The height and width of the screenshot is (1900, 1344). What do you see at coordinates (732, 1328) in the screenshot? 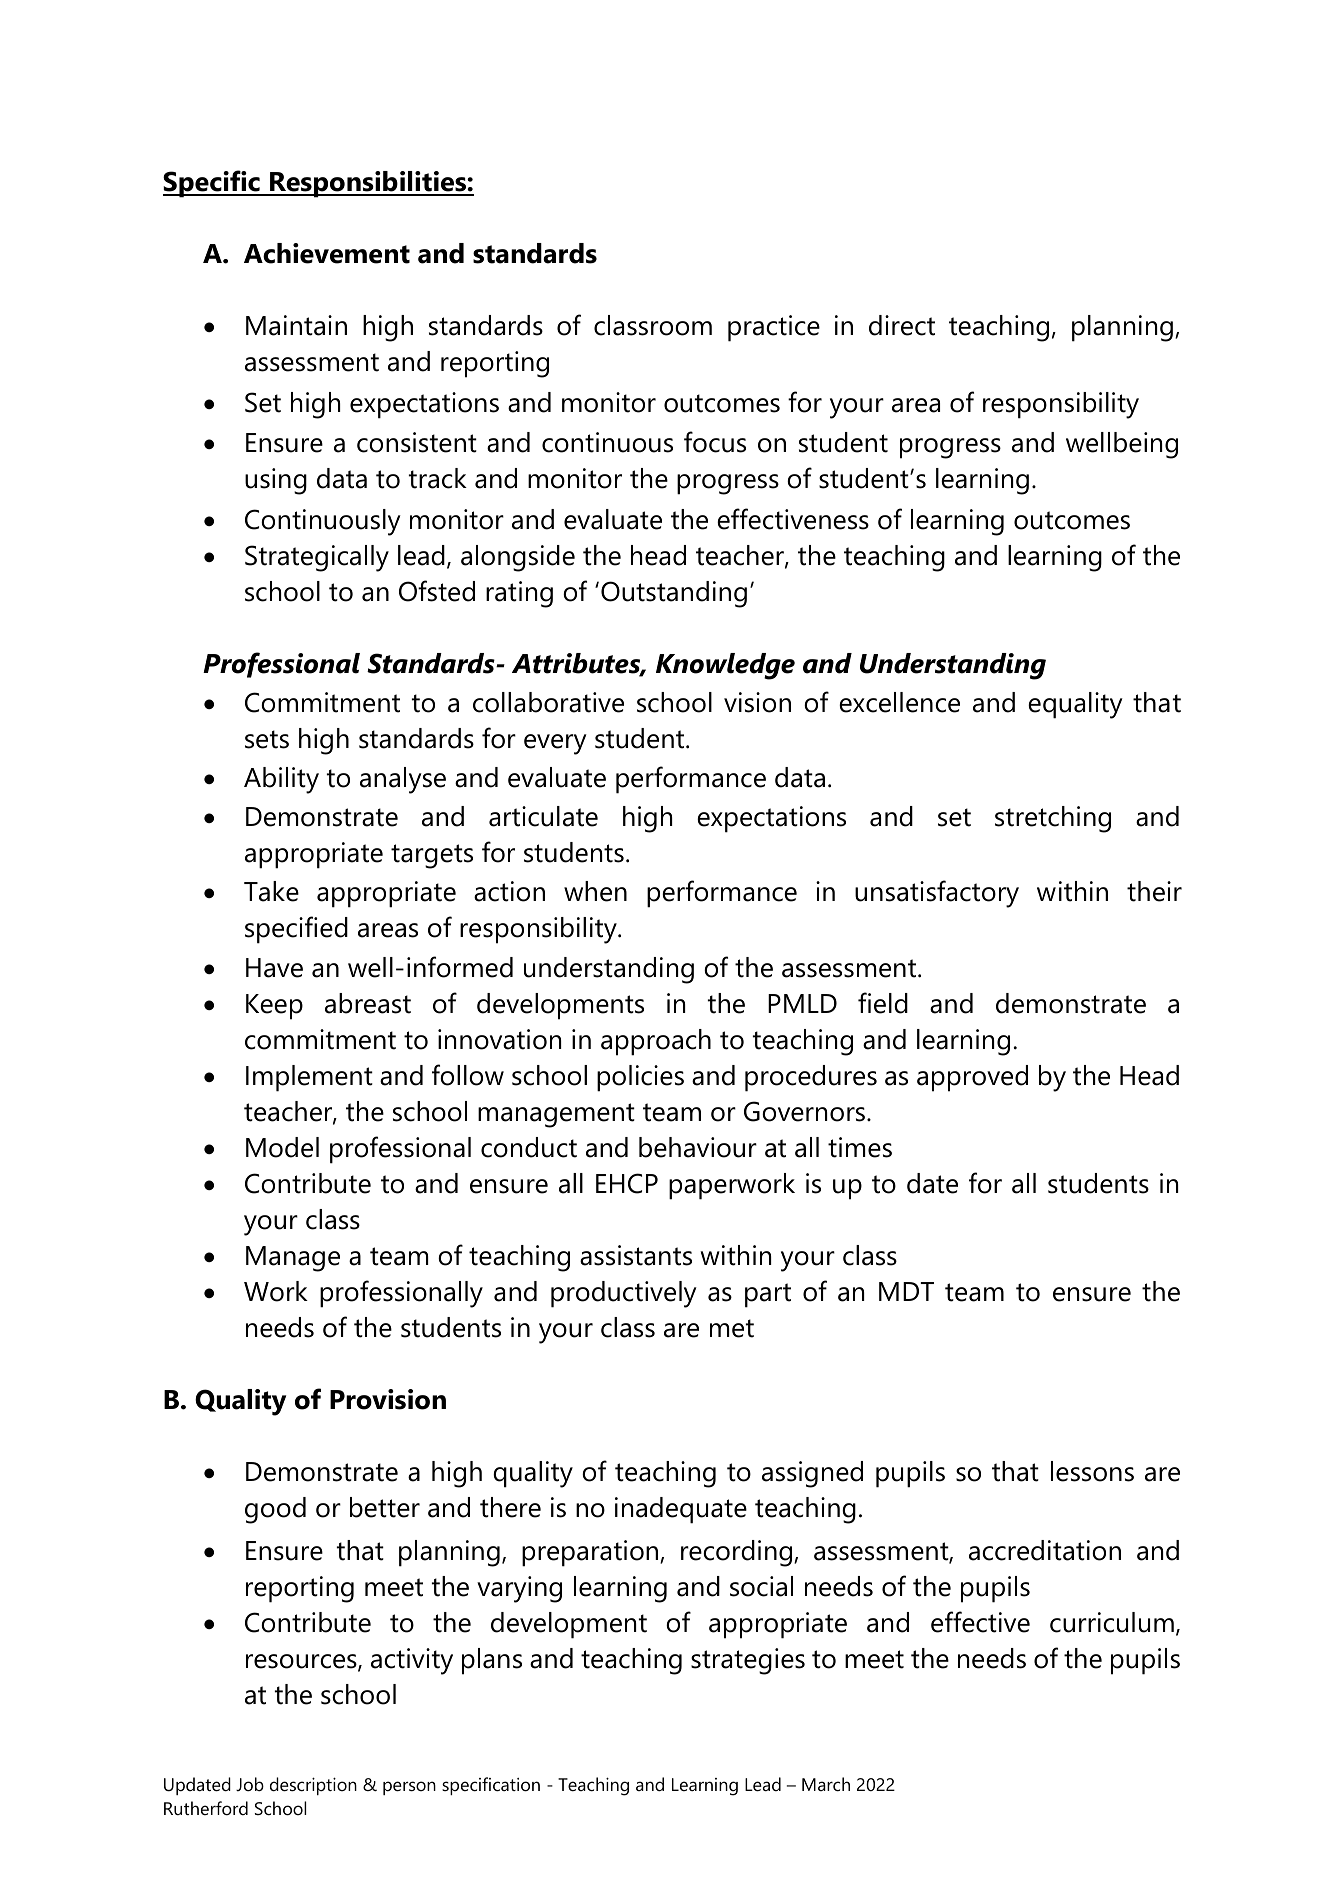
I see `met` at bounding box center [732, 1328].
